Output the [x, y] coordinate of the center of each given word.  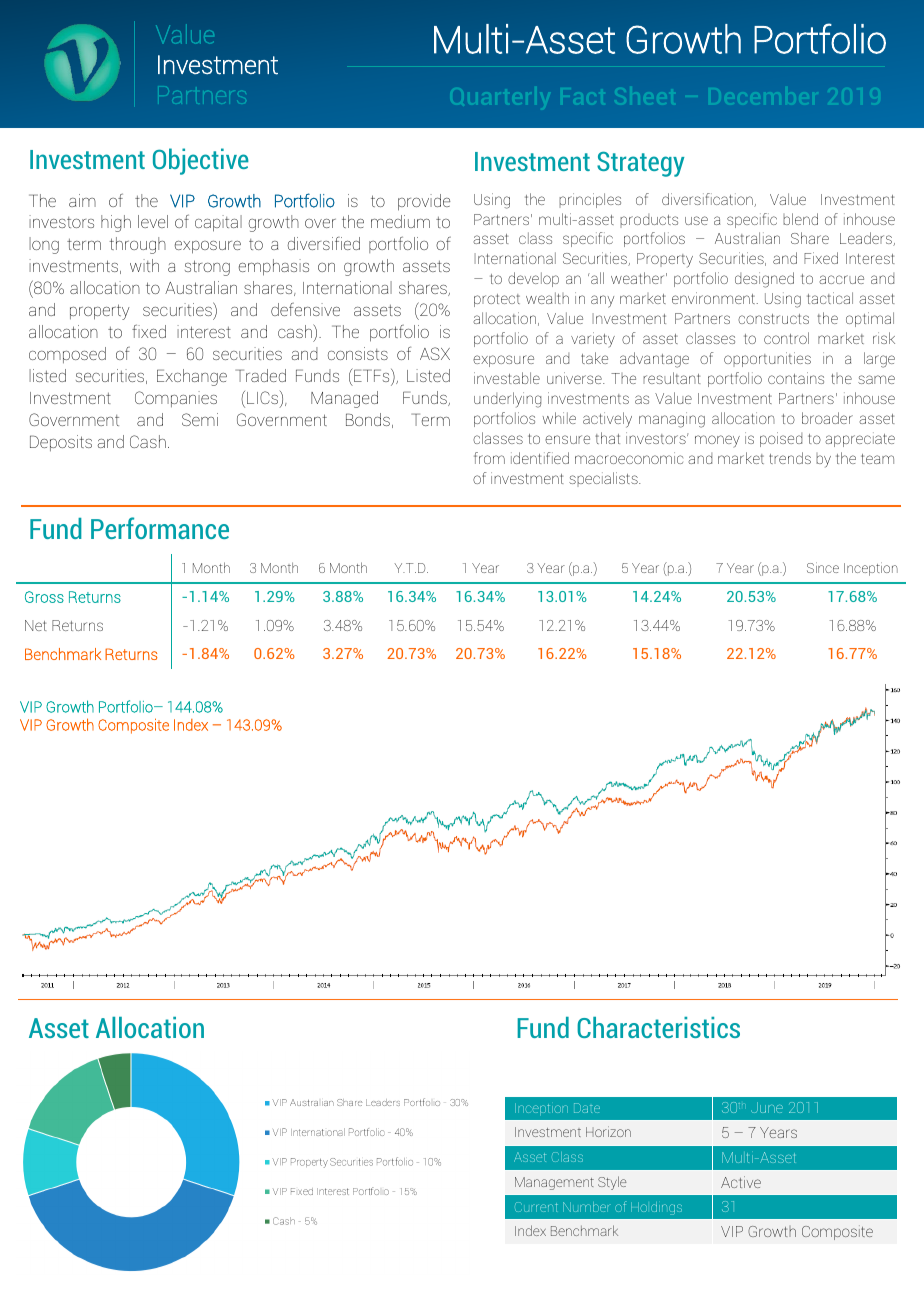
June [767, 1107]
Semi [200, 419]
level [153, 221]
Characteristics [658, 1027]
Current [536, 1207]
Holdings [656, 1208]
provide [424, 202]
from [489, 458]
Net [36, 625]
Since [823, 567]
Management [554, 1183]
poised [781, 439]
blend [800, 219]
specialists [604, 479]
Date [587, 1108]
